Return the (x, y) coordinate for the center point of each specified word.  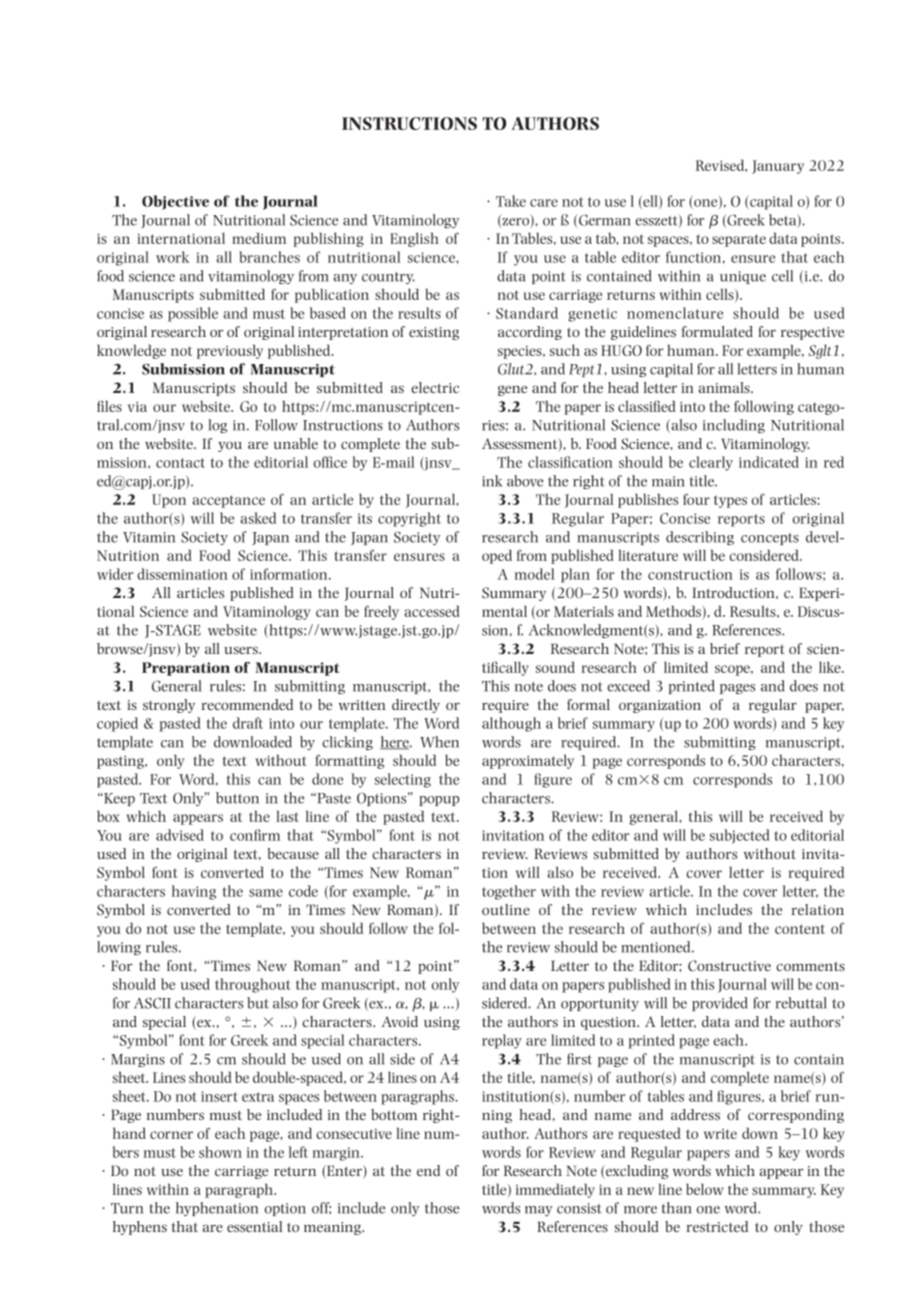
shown (220, 1152)
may (539, 1211)
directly (416, 706)
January (778, 167)
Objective (175, 202)
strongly (169, 706)
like (831, 667)
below (705, 1189)
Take (511, 201)
